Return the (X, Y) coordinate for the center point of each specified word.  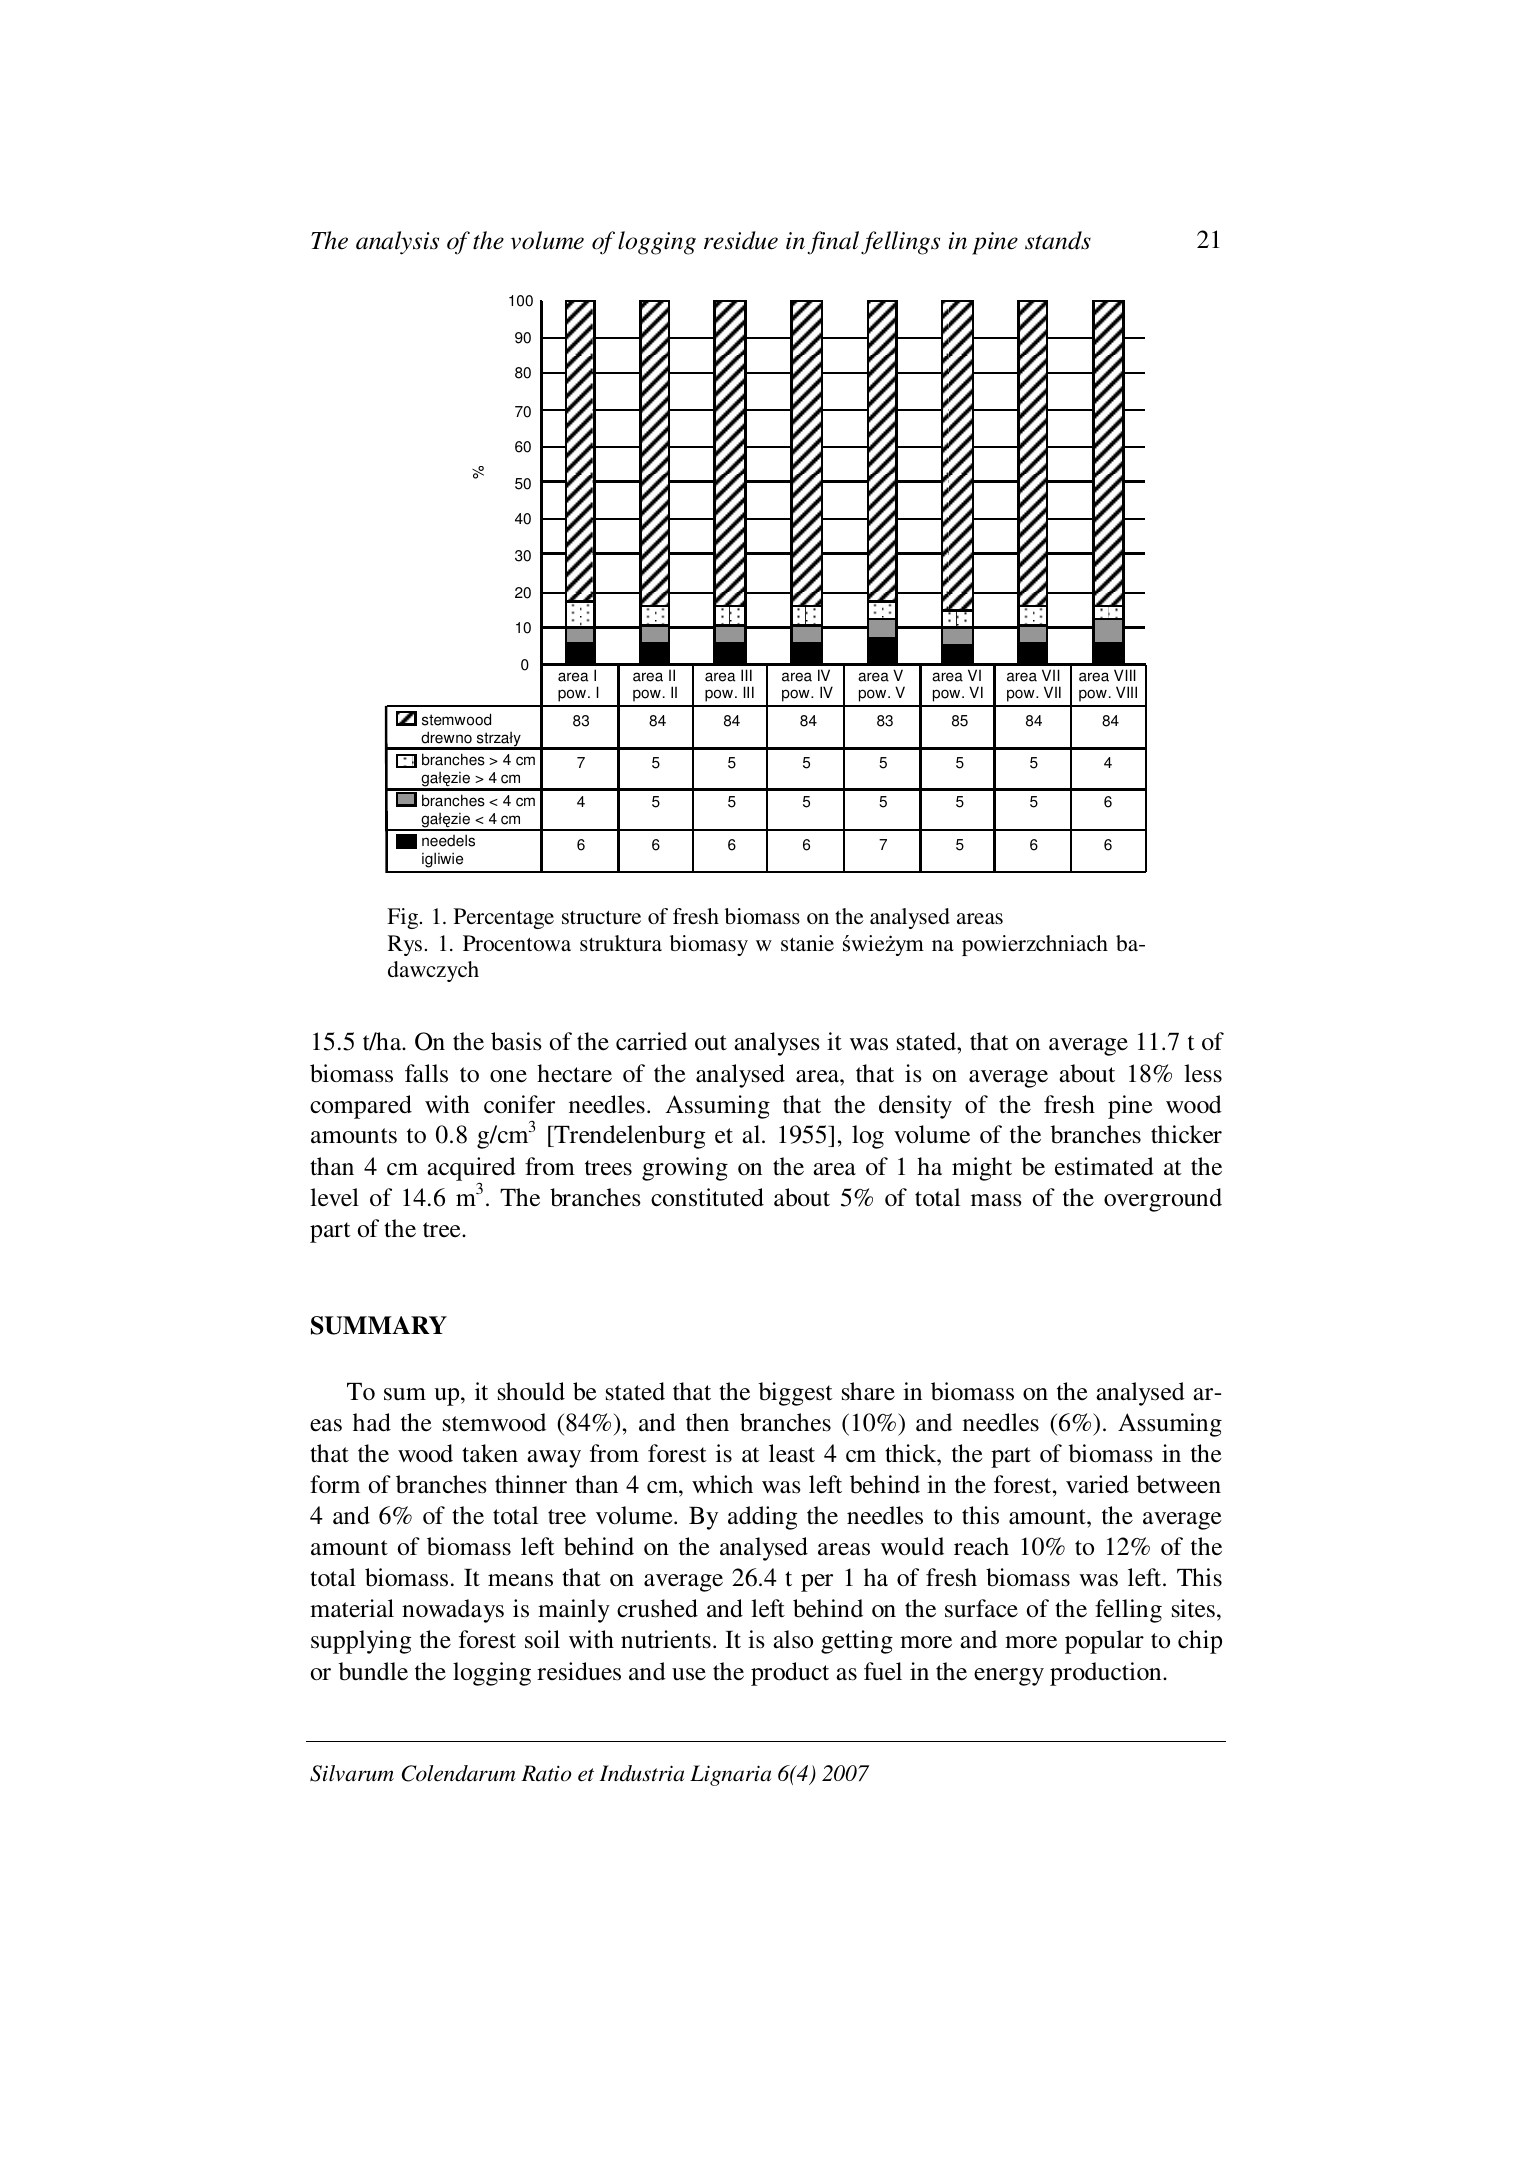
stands (1058, 240)
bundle (373, 1671)
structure (601, 917)
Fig (404, 918)
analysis (397, 243)
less (1203, 1073)
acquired (471, 1170)
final (833, 243)
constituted (707, 1197)
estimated (1104, 1166)
